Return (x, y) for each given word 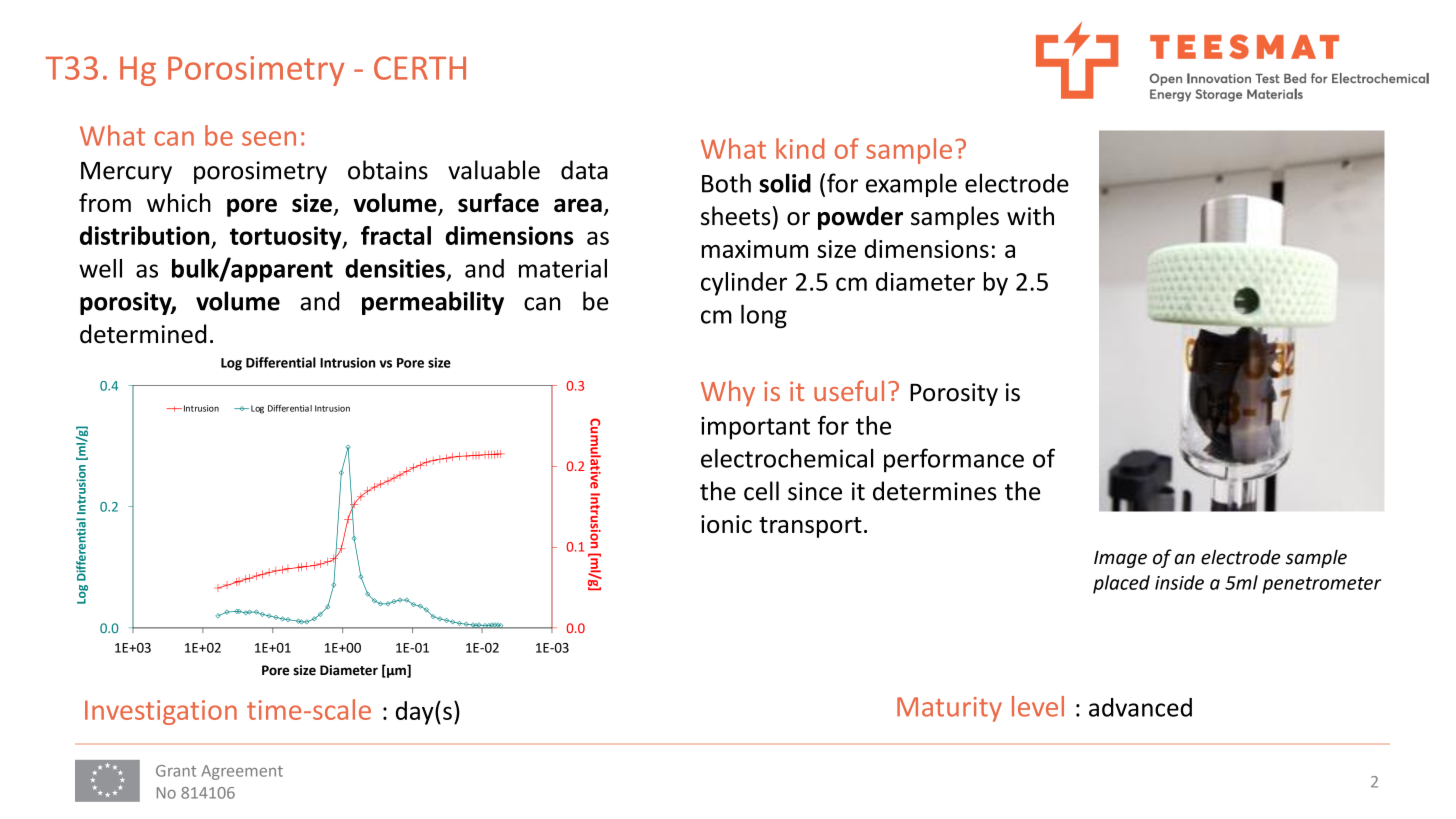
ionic (726, 524)
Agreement (242, 772)
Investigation (161, 712)
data (584, 170)
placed (1121, 584)
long (764, 316)
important (755, 428)
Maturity (949, 709)
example (911, 185)
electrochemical (787, 458)
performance (954, 460)
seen (269, 138)
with (1030, 216)
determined (143, 334)
